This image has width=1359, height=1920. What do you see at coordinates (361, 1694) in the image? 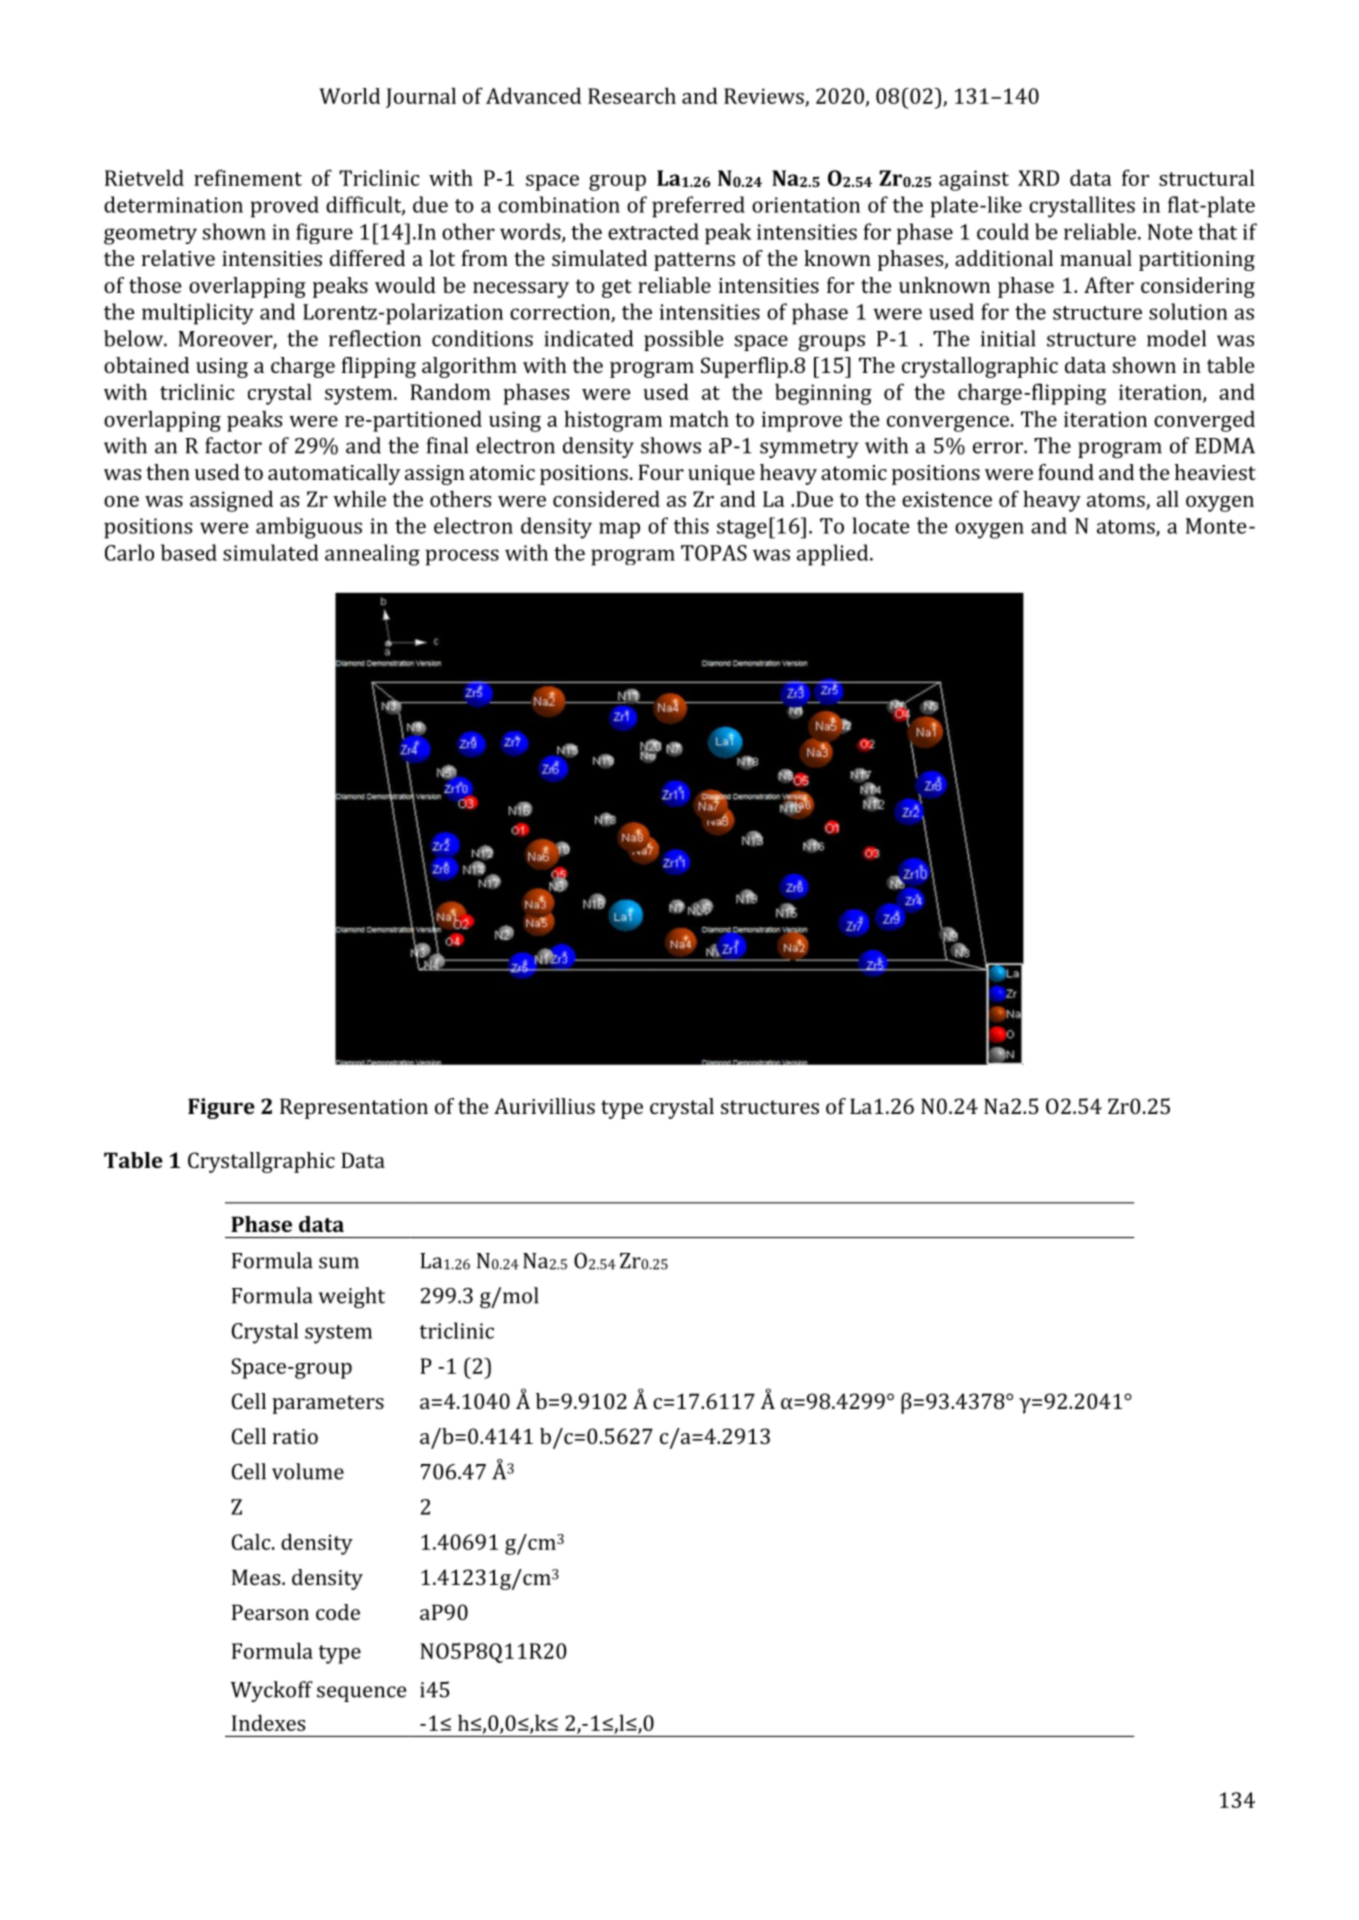
I see `sequence` at bounding box center [361, 1694].
